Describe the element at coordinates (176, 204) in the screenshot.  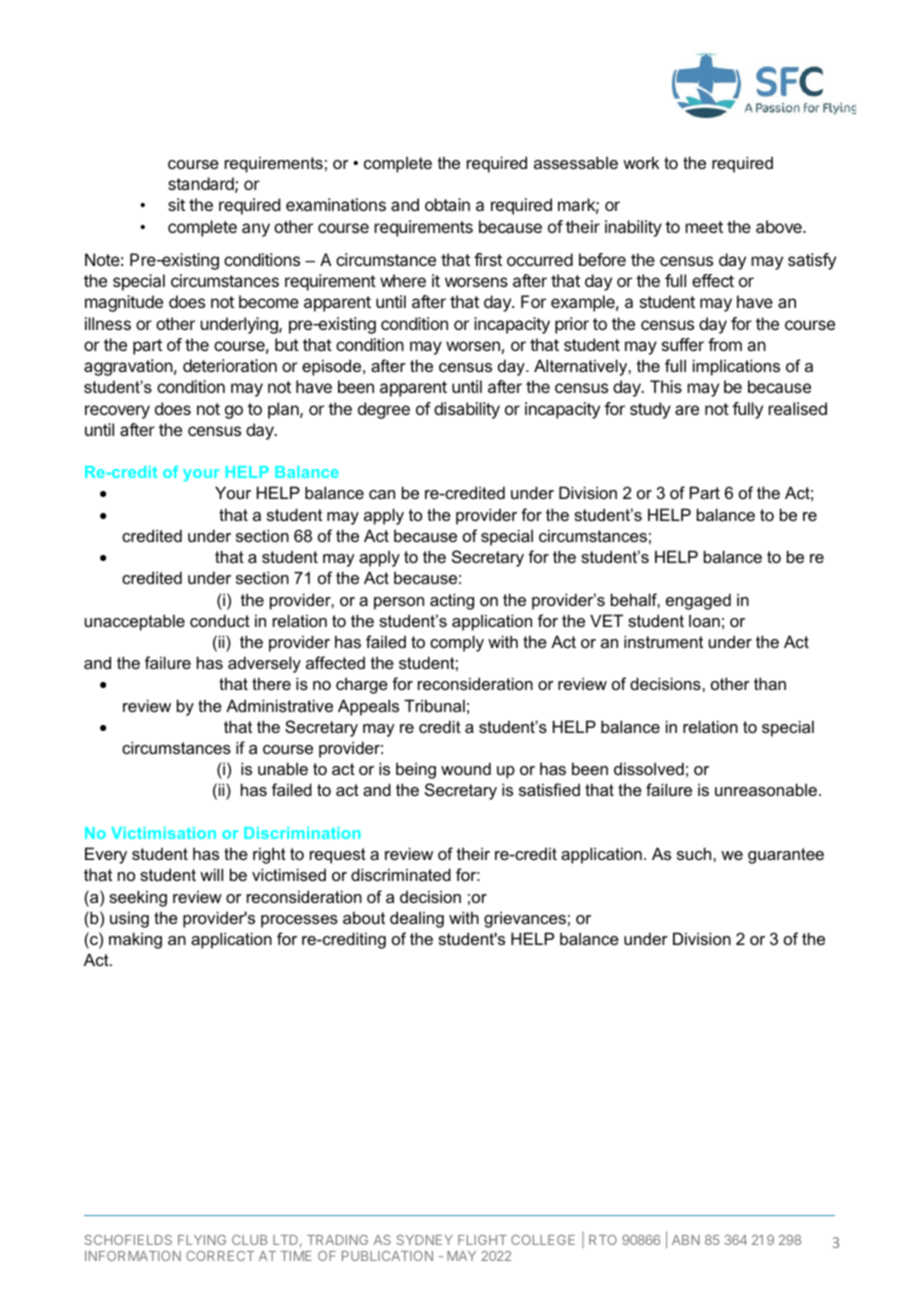
I see `sit` at that location.
